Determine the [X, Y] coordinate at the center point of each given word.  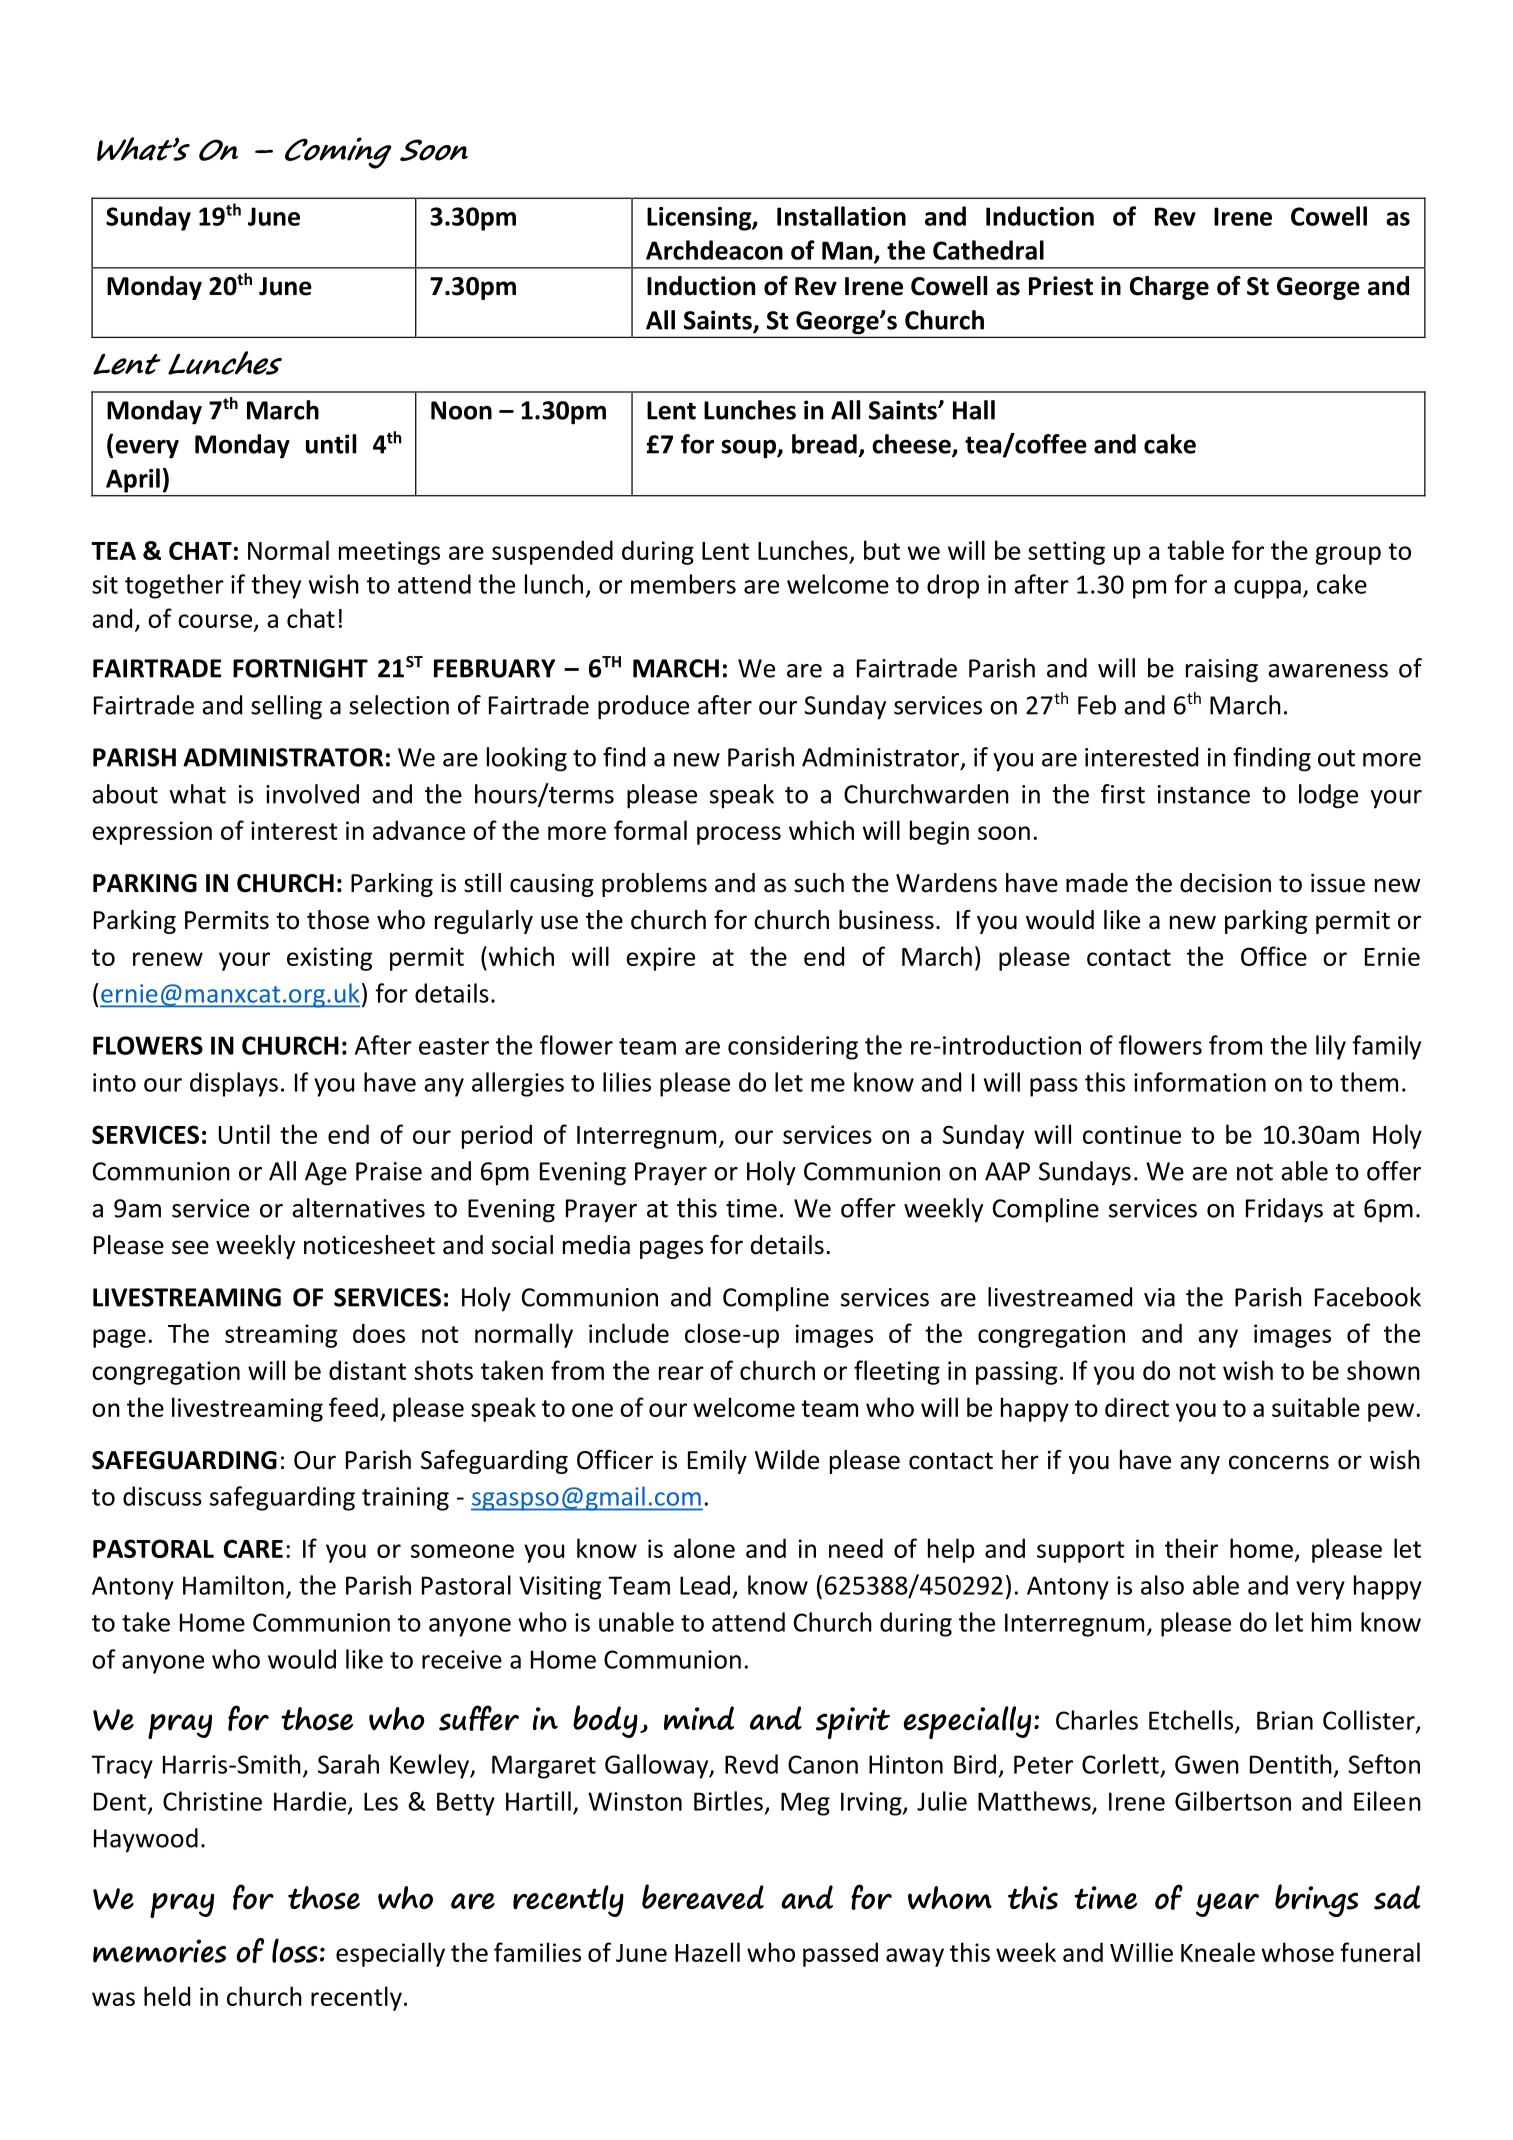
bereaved [703, 1897]
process [739, 835]
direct [1137, 1407]
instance [1204, 794]
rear [681, 1373]
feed [353, 1407]
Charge [1169, 288]
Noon [461, 410]
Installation [841, 216]
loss [295, 1950]
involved [312, 794]
